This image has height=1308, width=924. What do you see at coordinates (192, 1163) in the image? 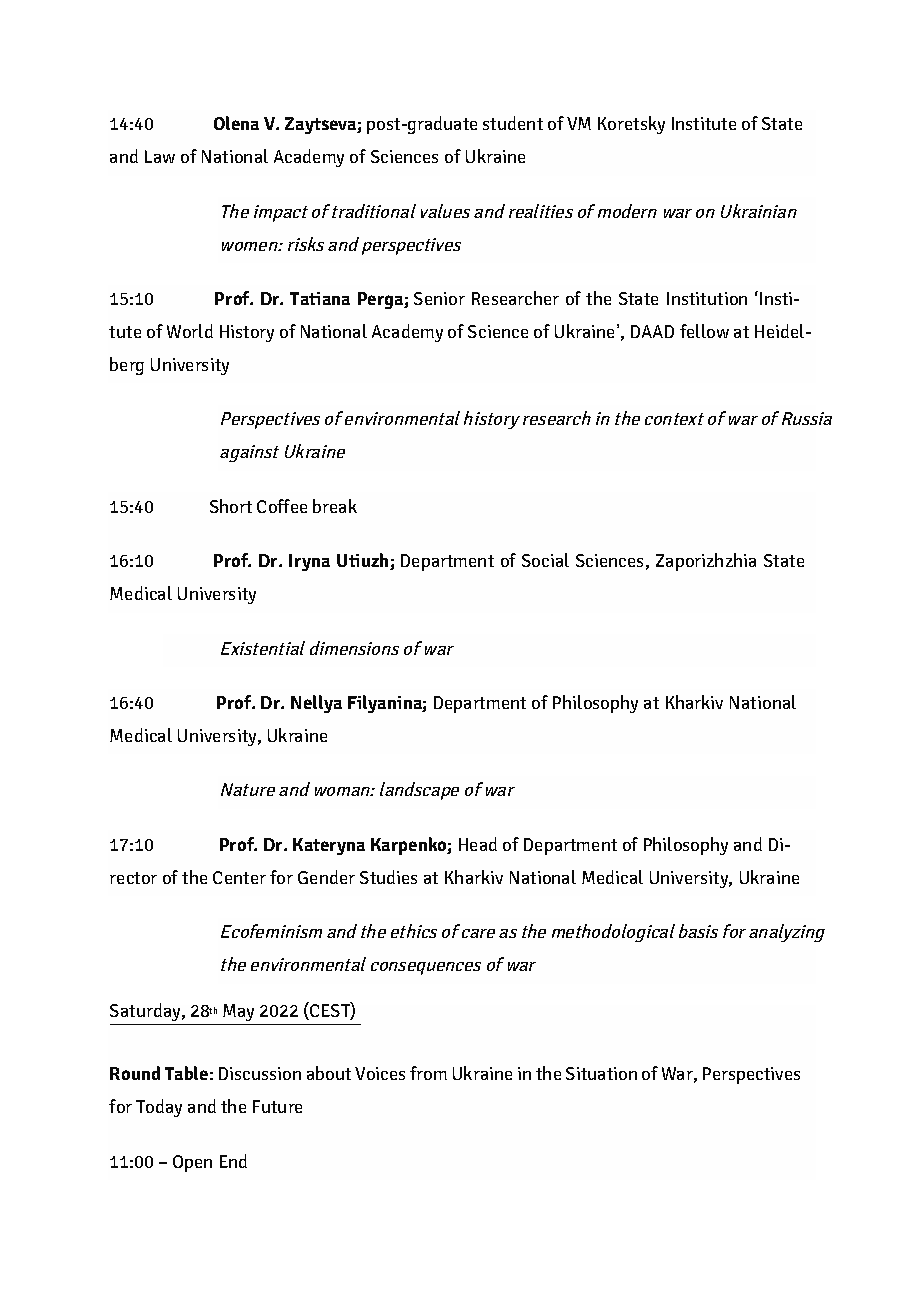
I see `Open` at bounding box center [192, 1163].
